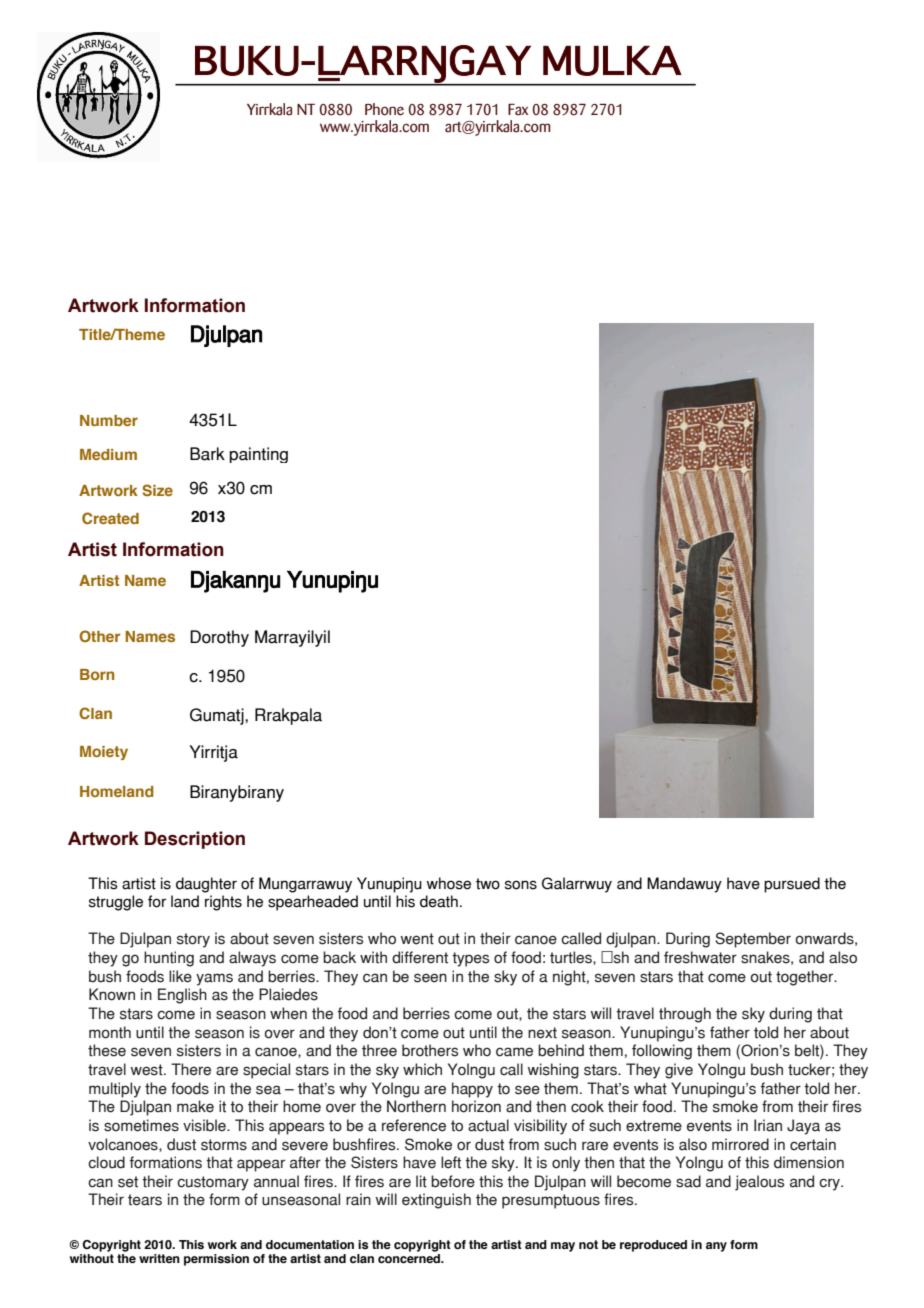  Describe the element at coordinates (518, 110) in the page. I see `Fax` at that location.
